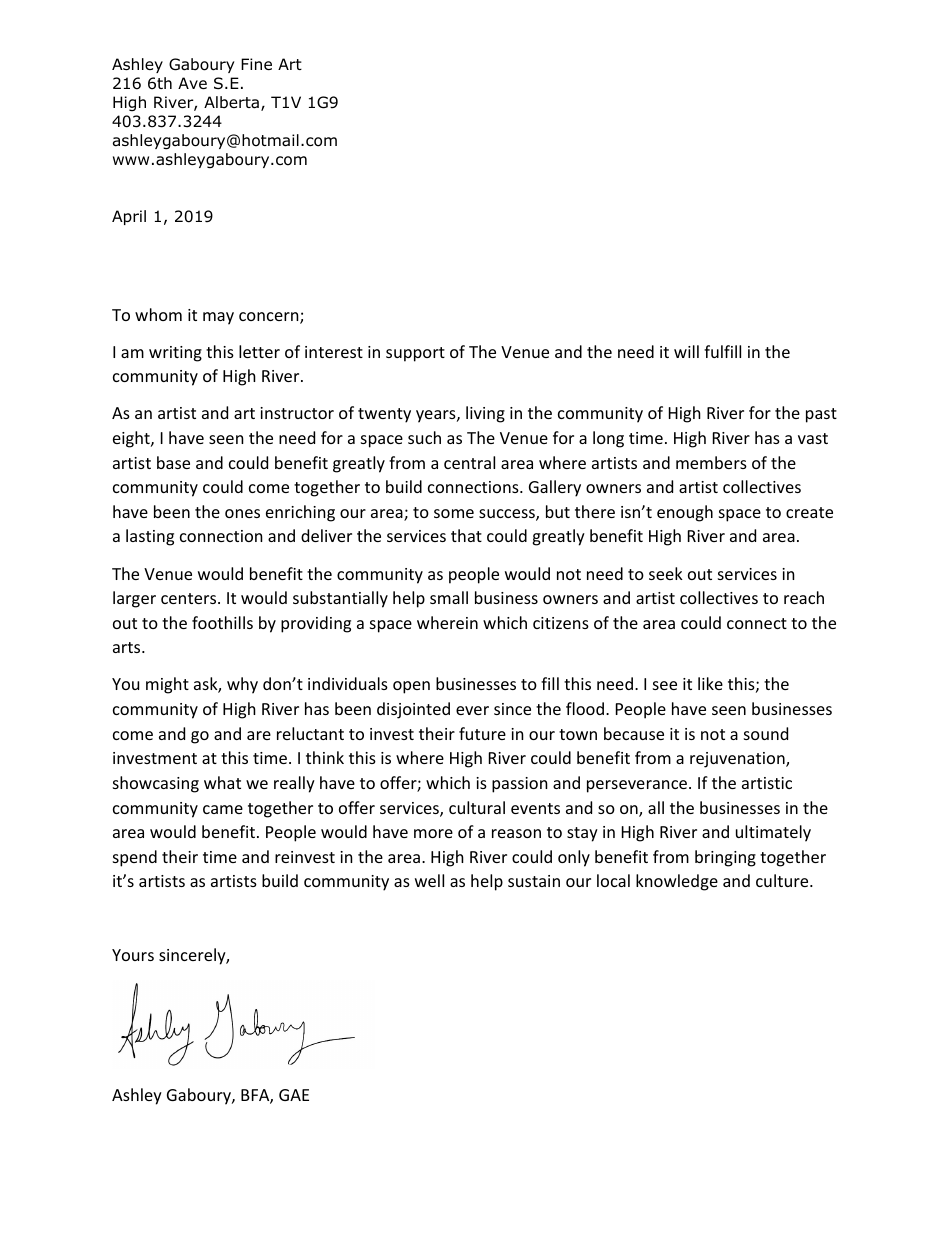 The width and height of the screenshot is (952, 1233). Describe the element at coordinates (256, 64) in the screenshot. I see `Fine` at that location.
